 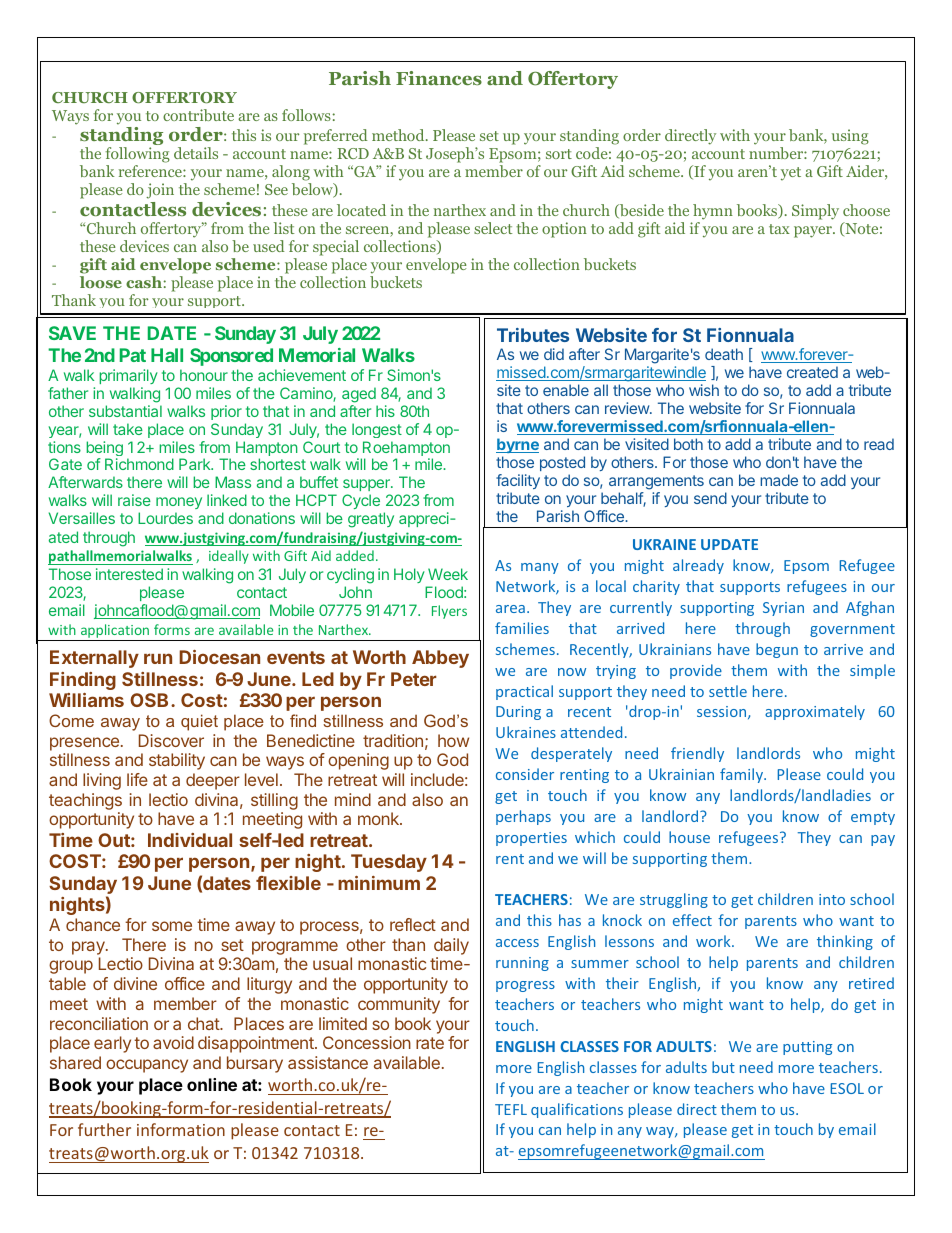 I want to click on TEFL, so click(x=511, y=1109).
